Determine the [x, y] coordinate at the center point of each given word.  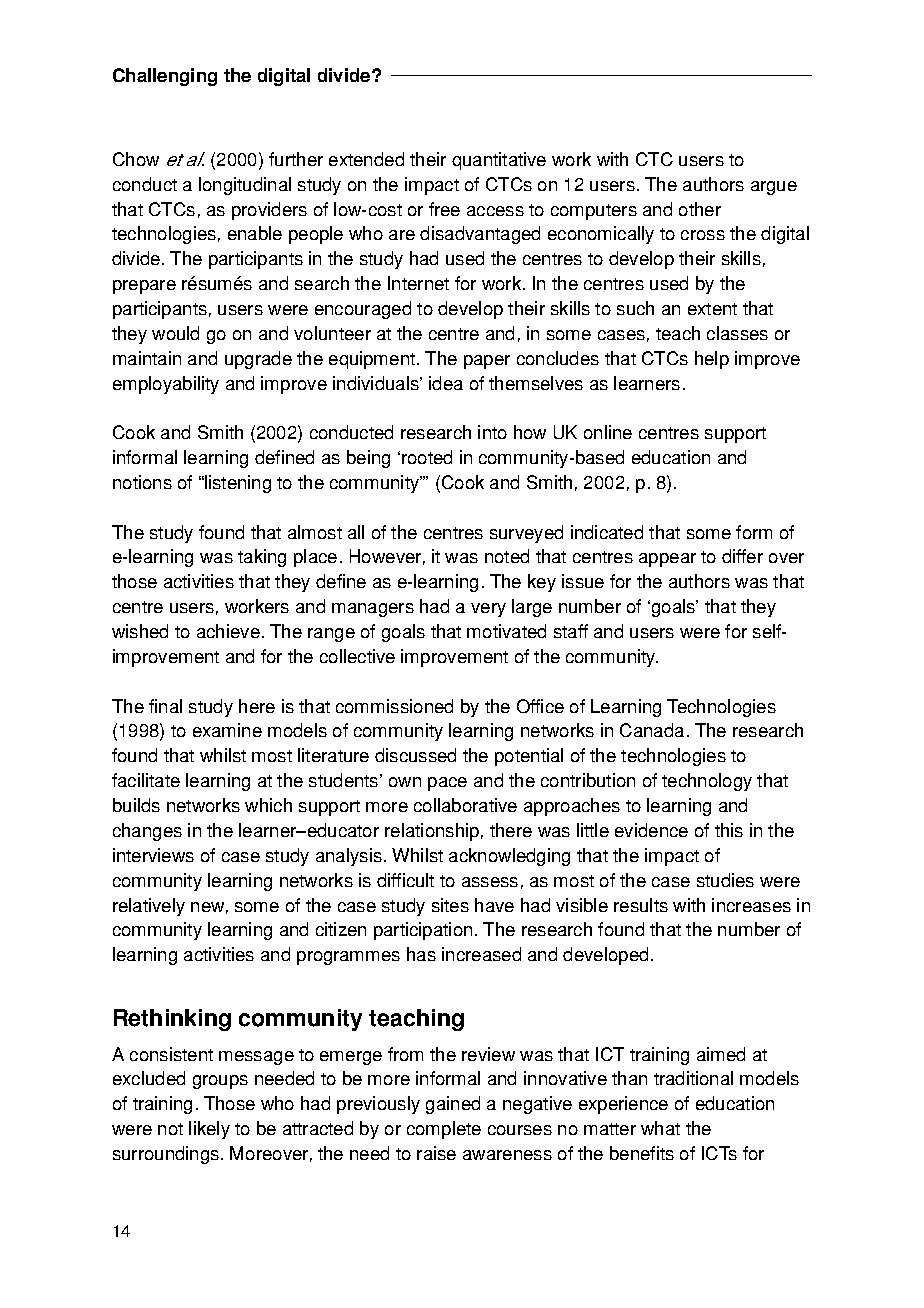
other [700, 209]
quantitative [499, 161]
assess [490, 882]
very [488, 610]
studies [725, 880]
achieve [228, 631]
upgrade [258, 360]
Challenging [165, 77]
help [712, 360]
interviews [153, 855]
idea [446, 383]
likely [209, 1130]
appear [667, 560]
